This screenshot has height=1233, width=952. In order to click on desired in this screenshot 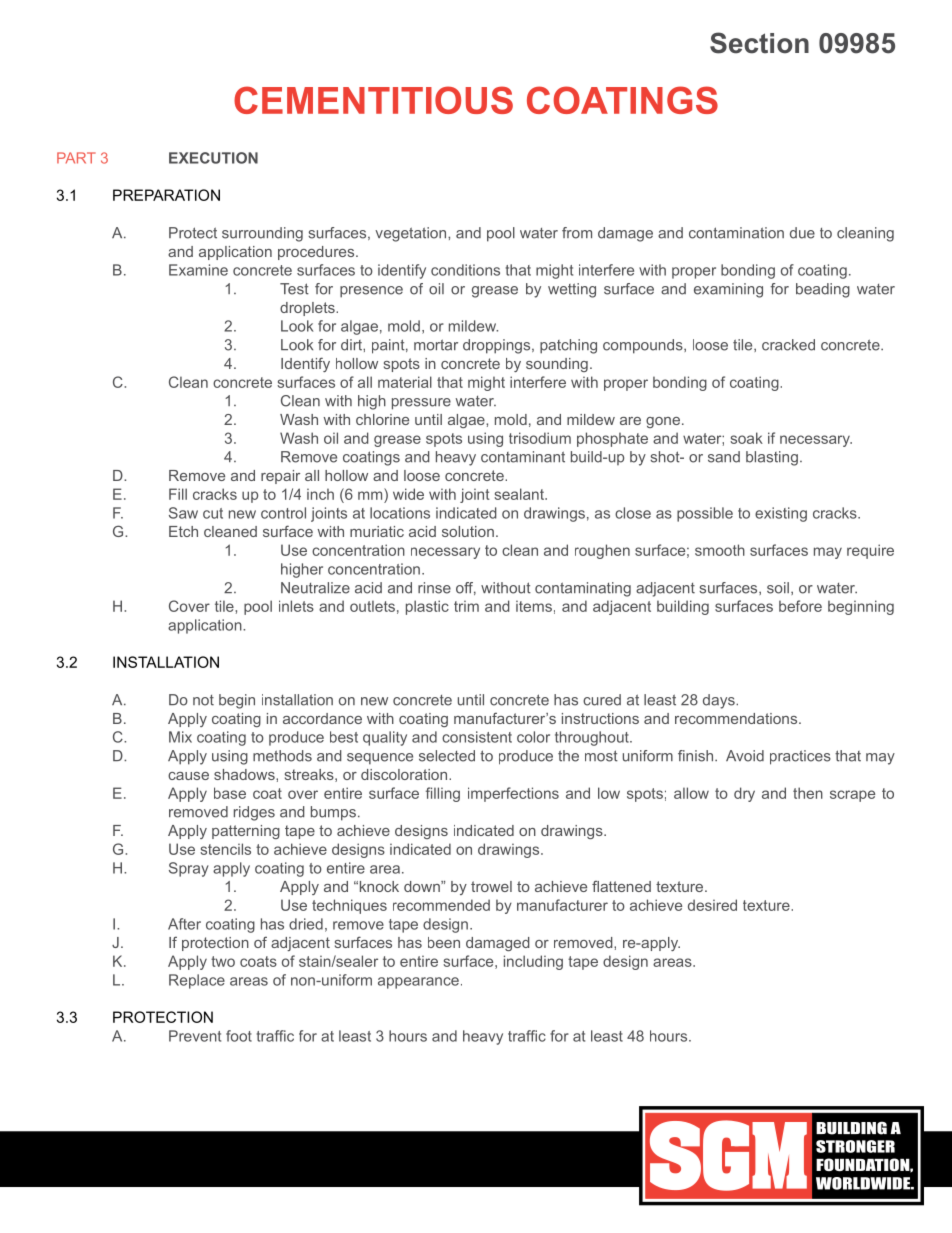, I will do `click(712, 905)`.
